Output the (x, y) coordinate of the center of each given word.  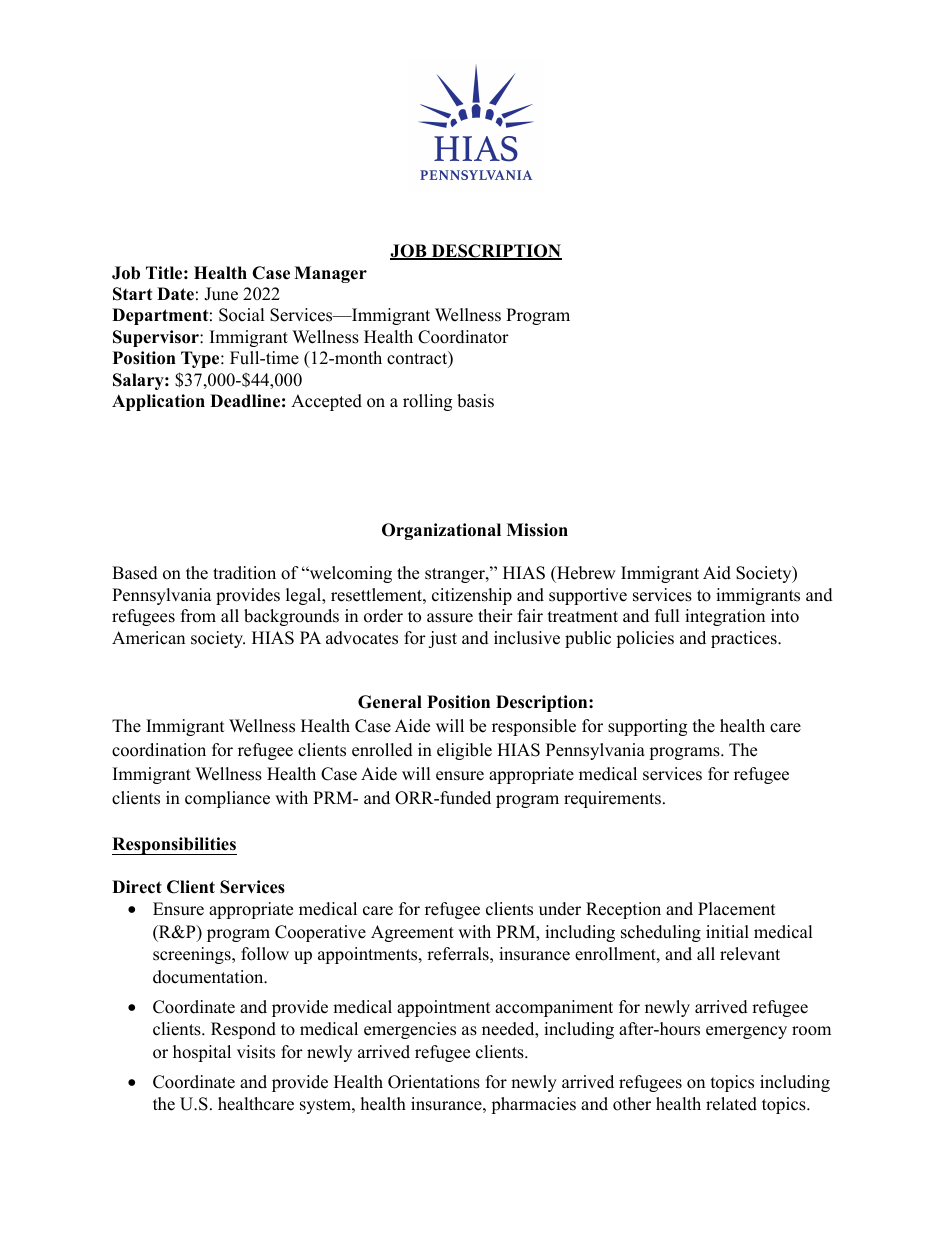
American (148, 638)
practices (745, 639)
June (221, 294)
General (390, 702)
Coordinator (463, 337)
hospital (202, 1053)
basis (475, 401)
